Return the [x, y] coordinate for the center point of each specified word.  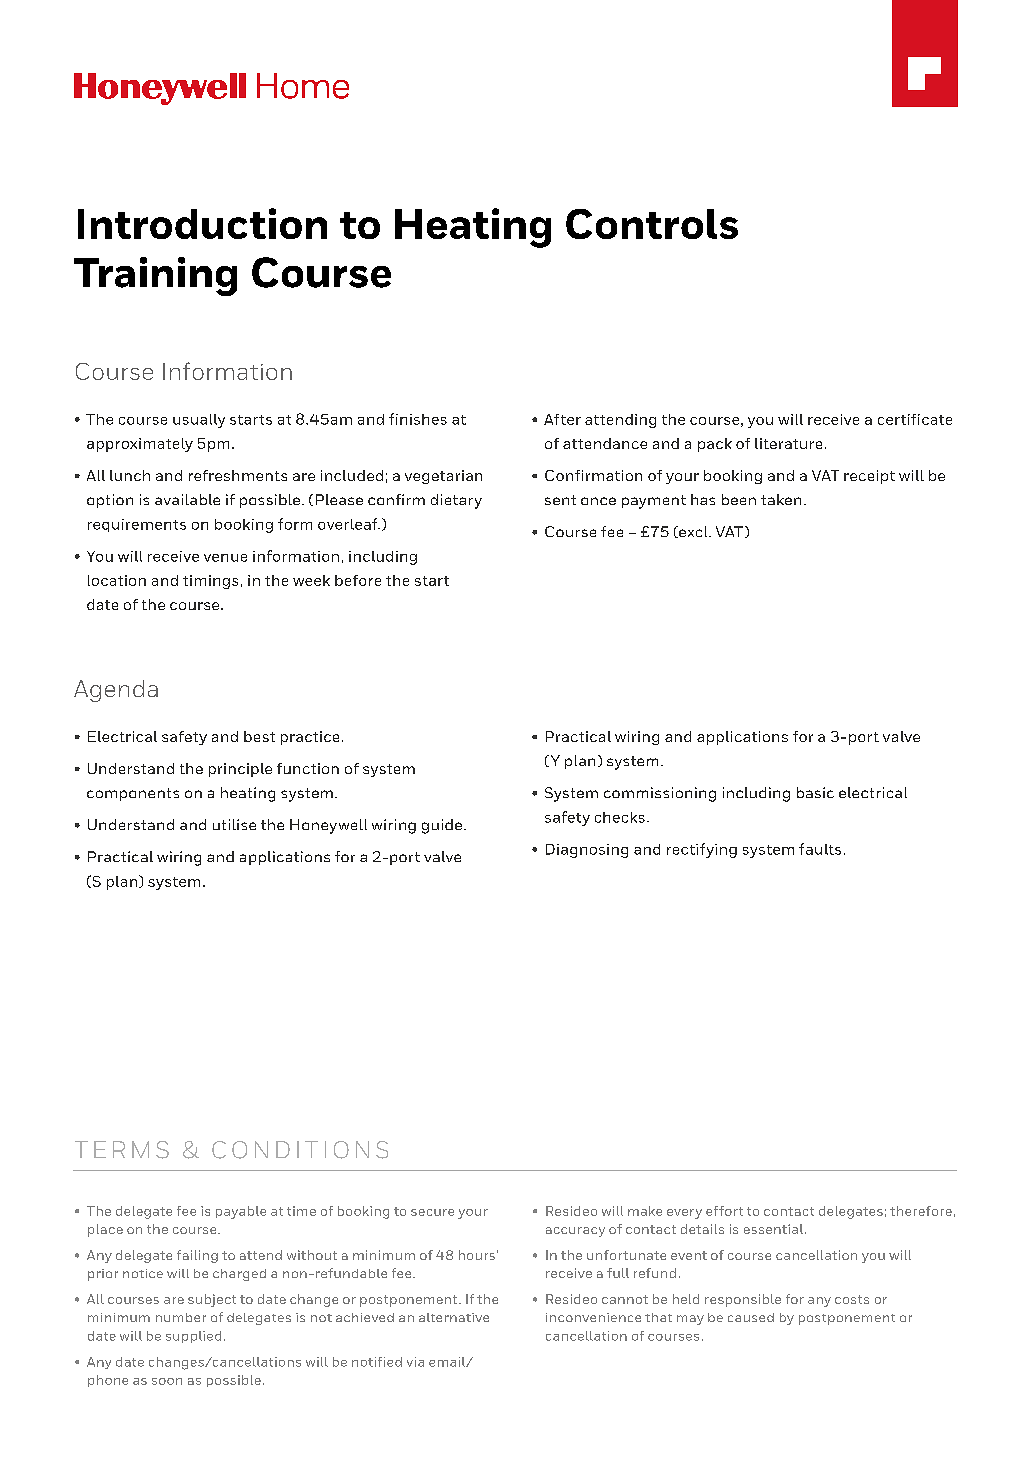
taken [781, 499]
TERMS [122, 1150]
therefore [921, 1211]
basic [815, 792]
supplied [193, 1337]
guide [442, 826]
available [187, 499]
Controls [652, 224]
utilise [234, 824]
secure [432, 1212]
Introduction [202, 223]
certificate [915, 419]
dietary [456, 501]
